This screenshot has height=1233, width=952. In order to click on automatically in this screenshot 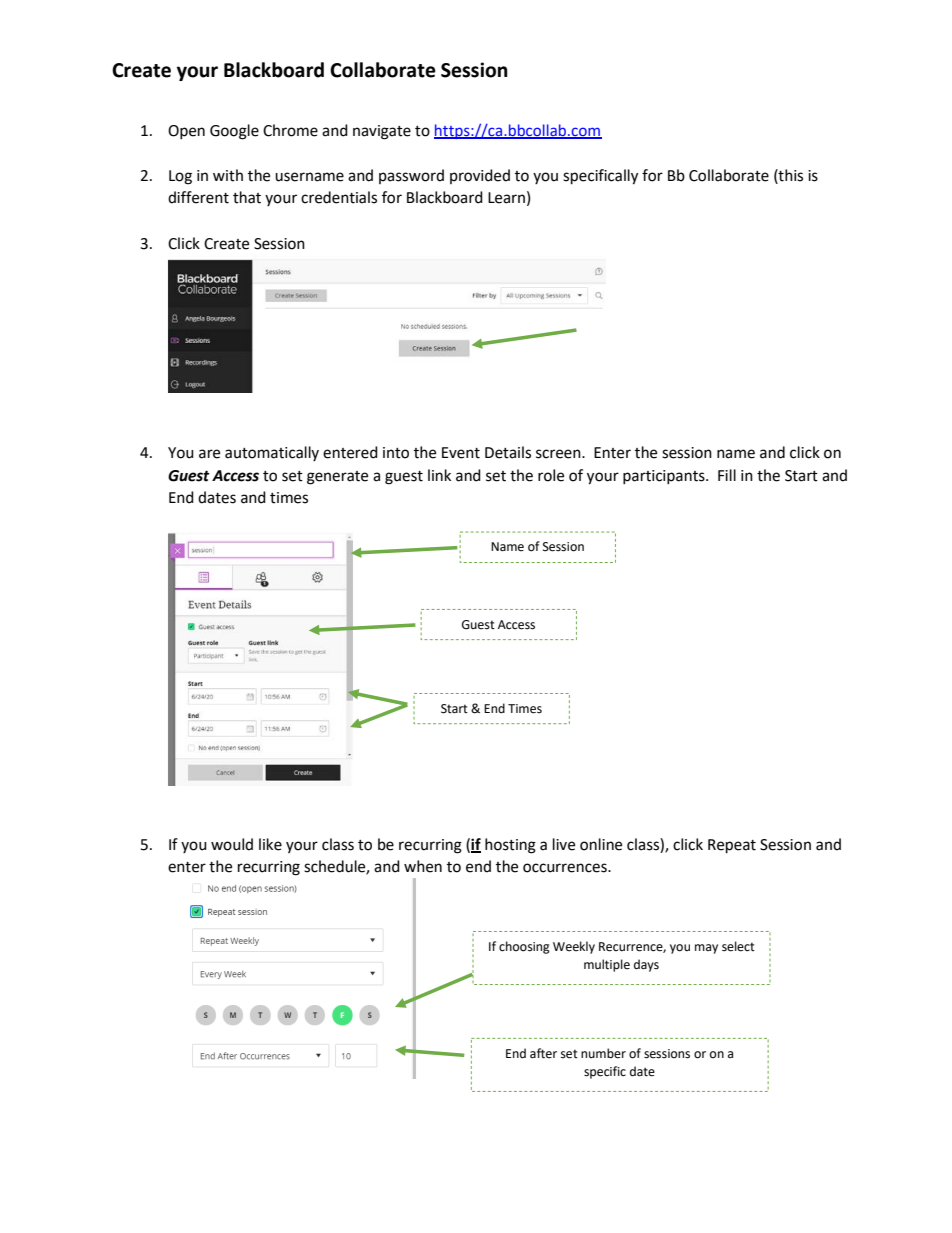, I will do `click(272, 453)`.
